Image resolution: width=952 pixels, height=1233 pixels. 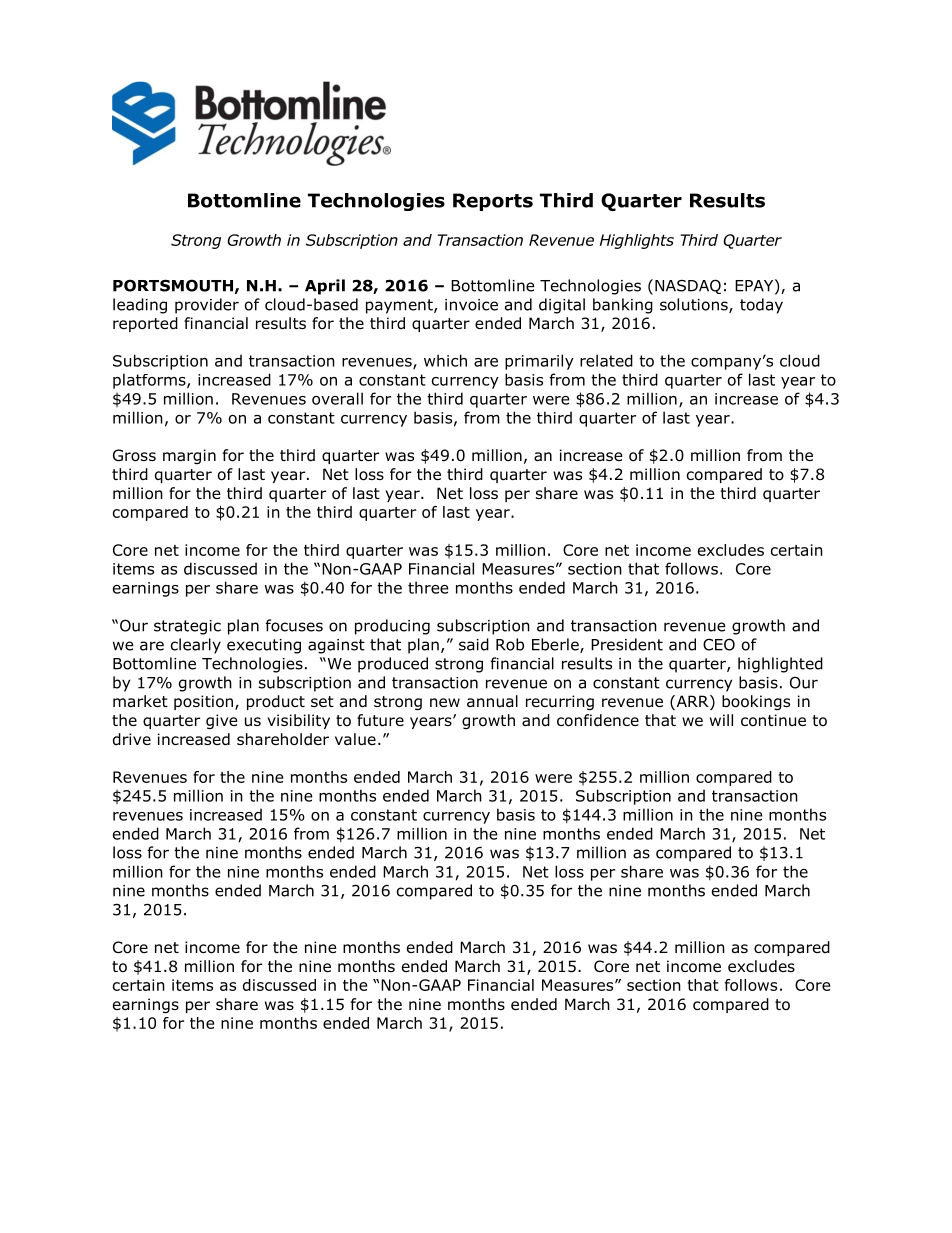 What do you see at coordinates (445, 702) in the screenshot?
I see `new` at bounding box center [445, 702].
